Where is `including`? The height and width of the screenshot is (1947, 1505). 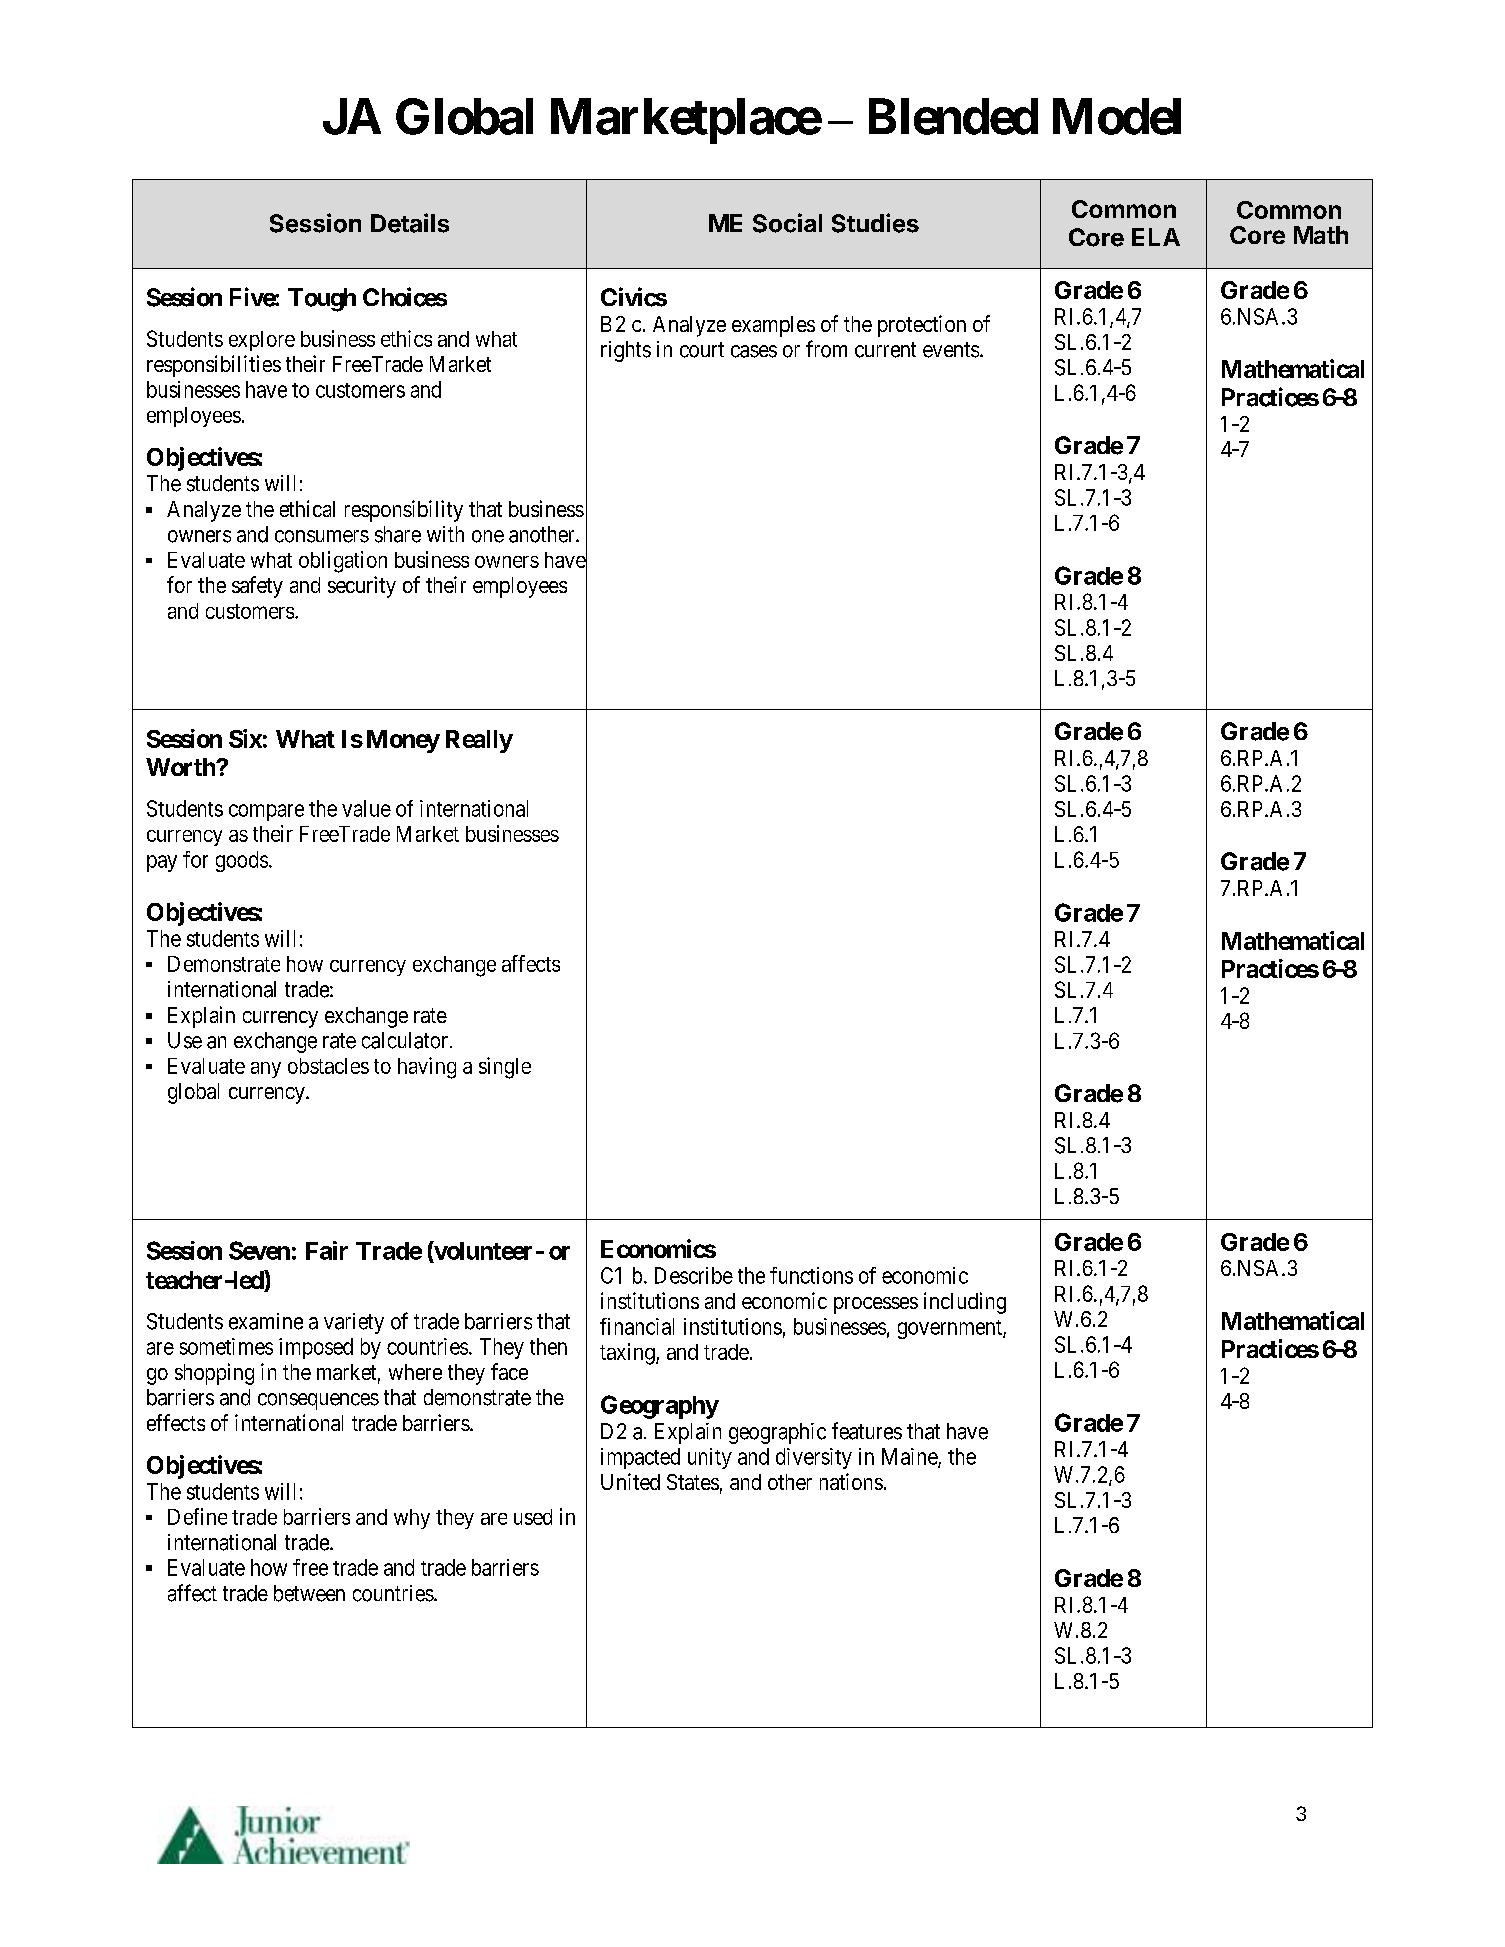
including is located at coordinates (965, 1303).
